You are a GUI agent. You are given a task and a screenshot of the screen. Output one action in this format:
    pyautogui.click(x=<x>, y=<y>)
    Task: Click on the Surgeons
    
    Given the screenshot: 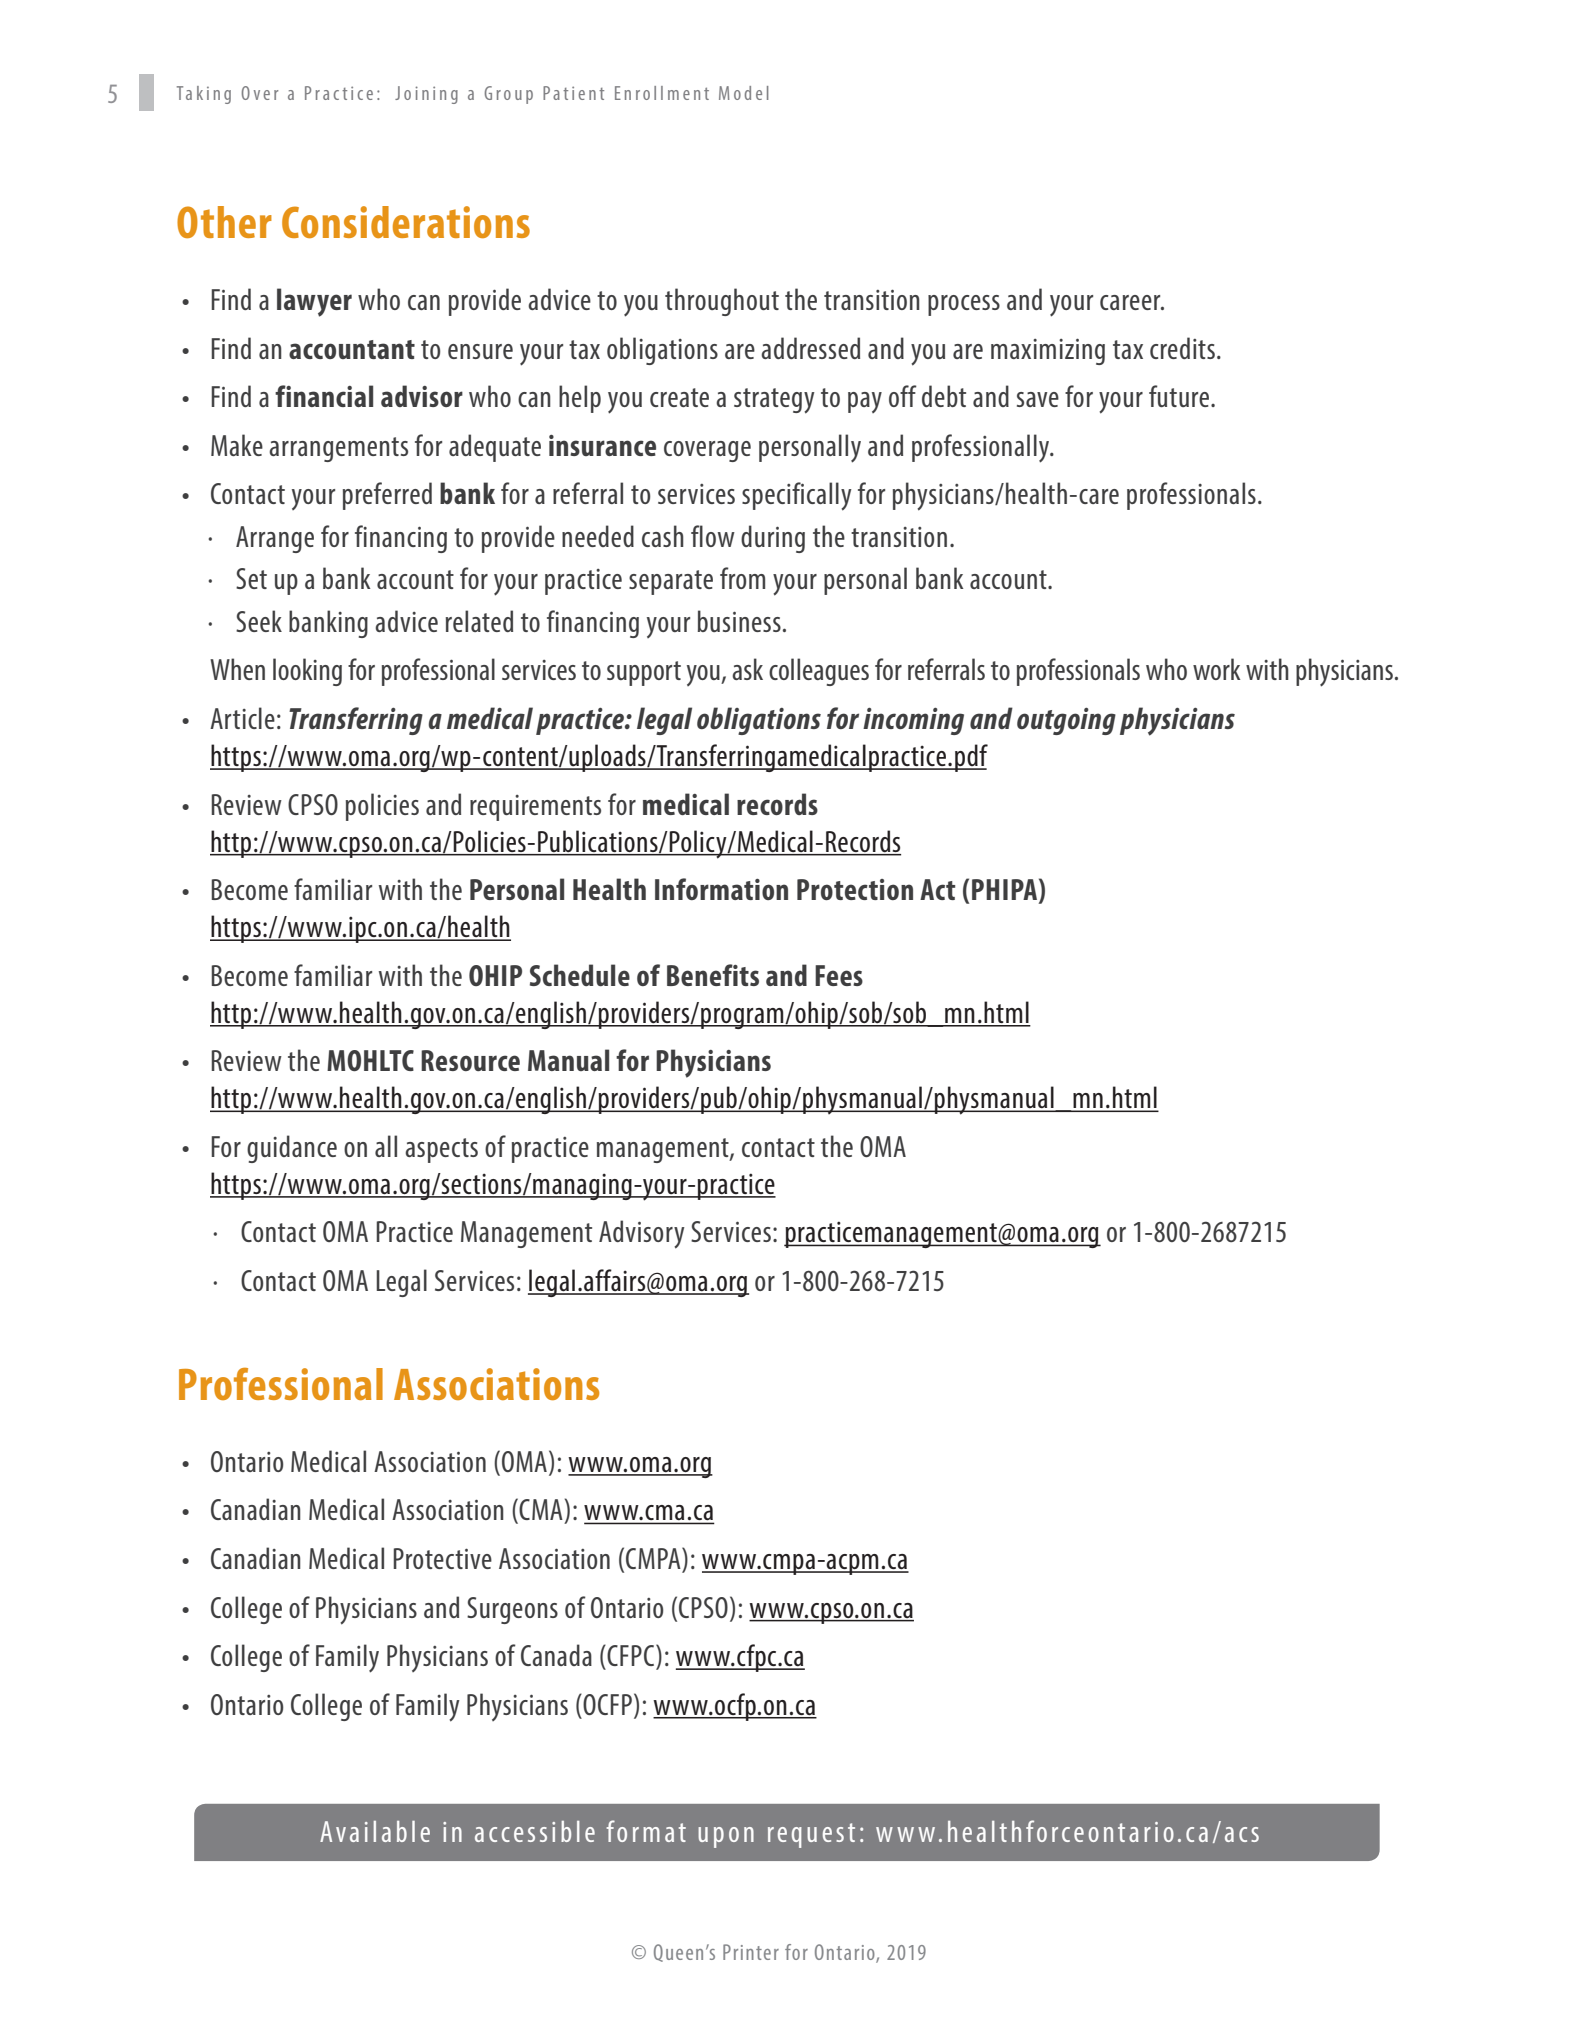 What is the action you would take?
    pyautogui.click(x=512, y=1610)
